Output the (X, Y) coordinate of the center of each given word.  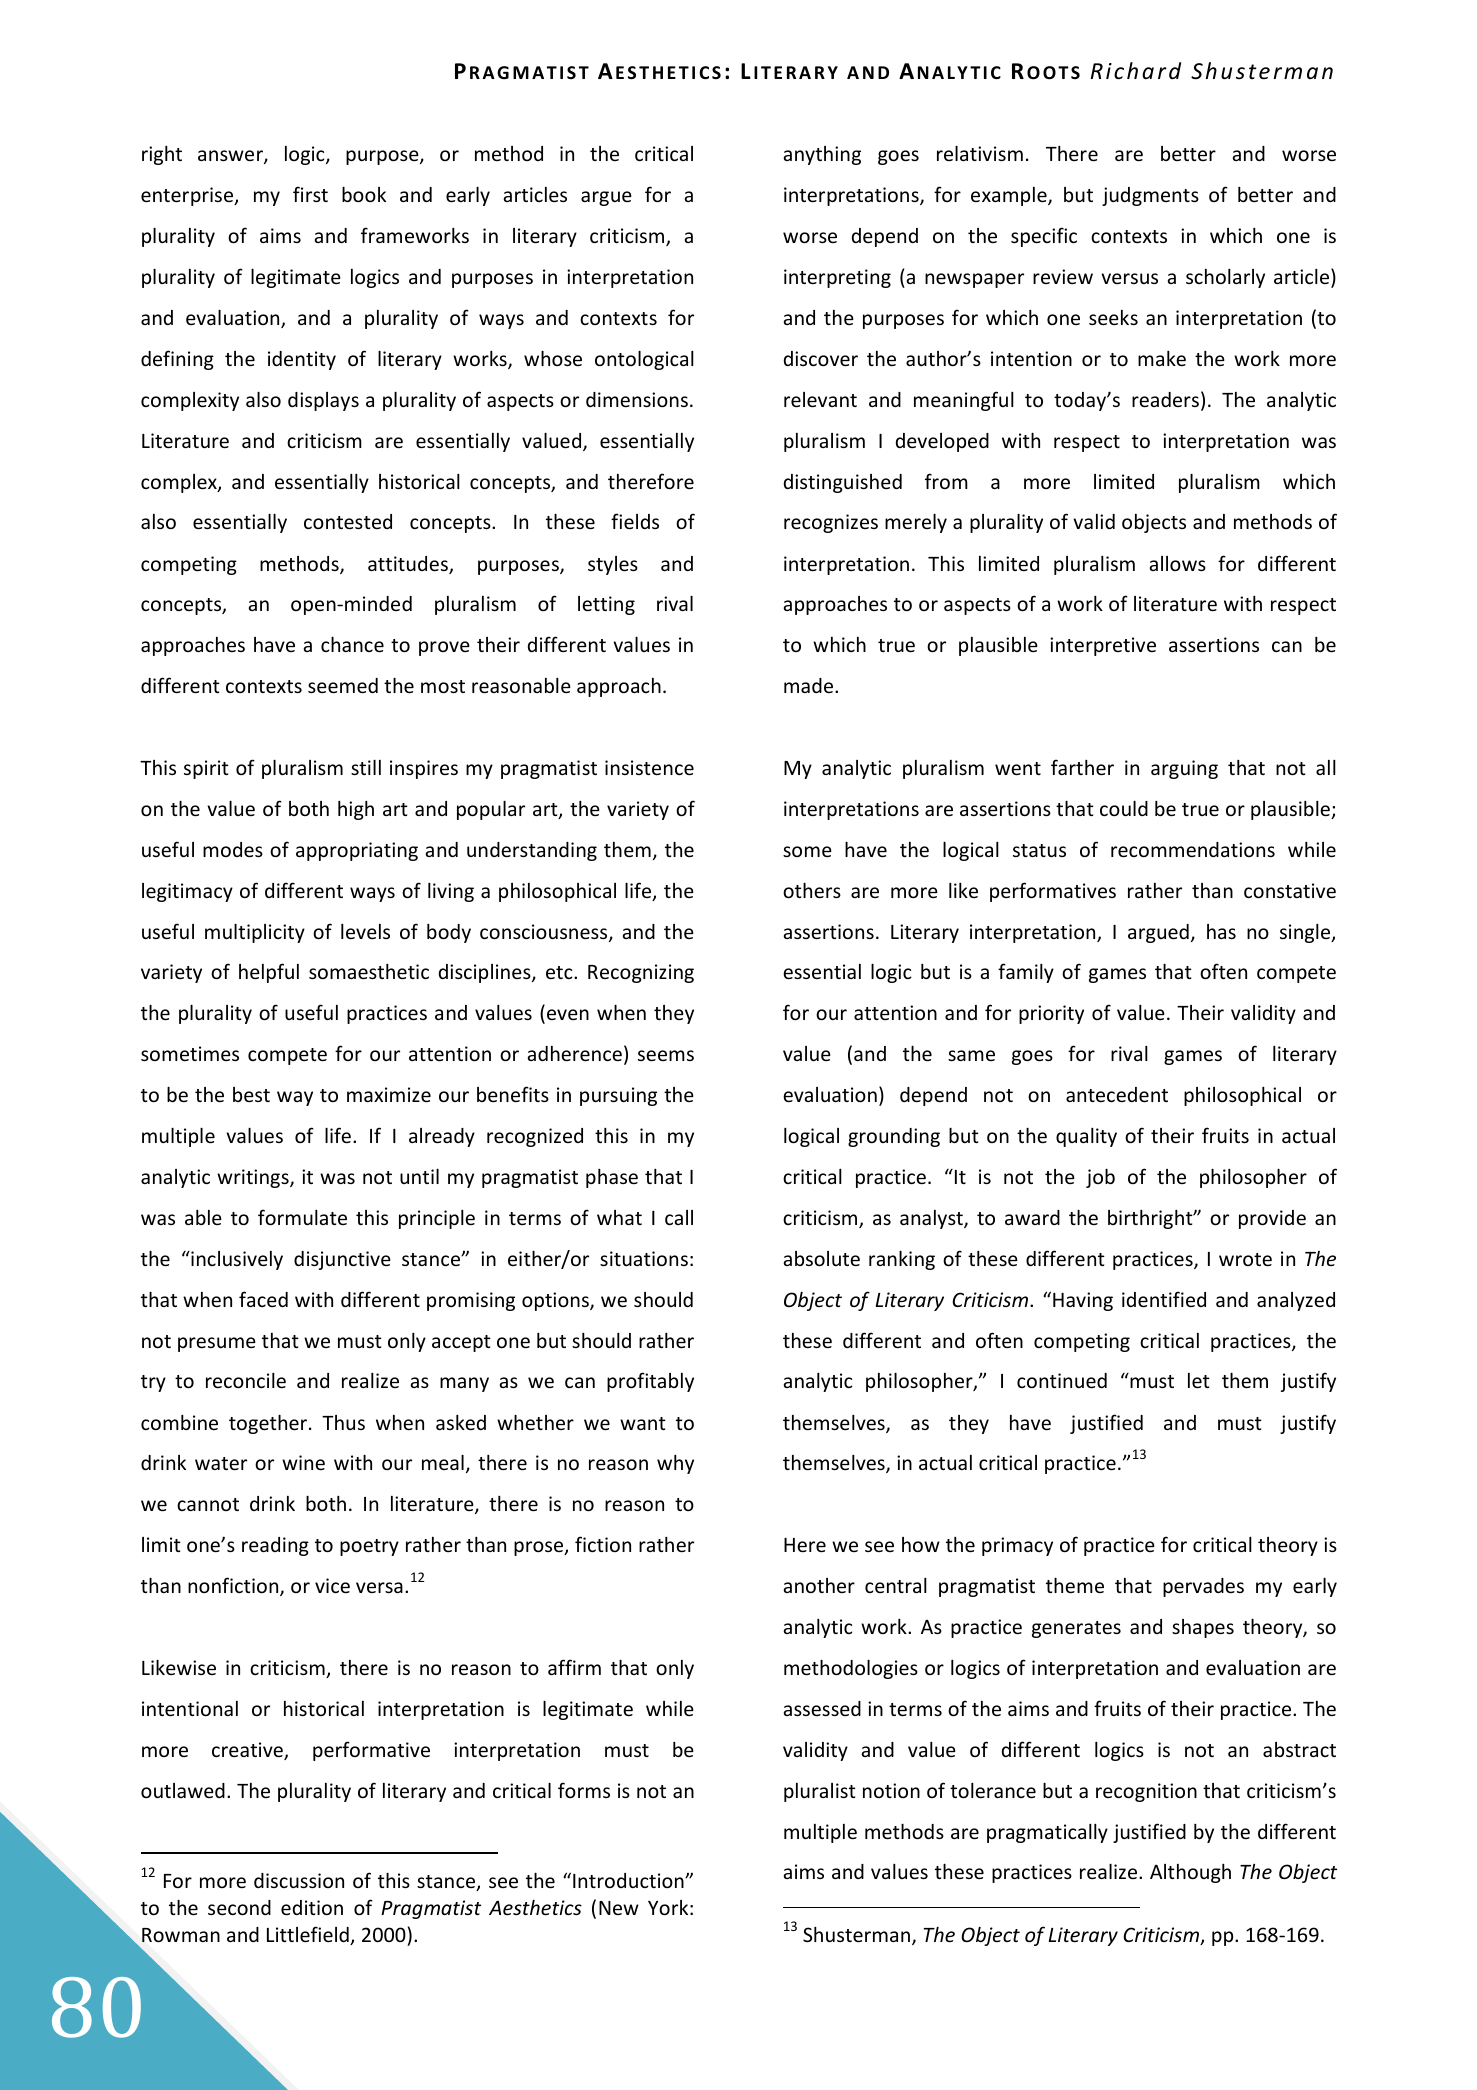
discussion (299, 1880)
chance (352, 644)
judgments (1150, 196)
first (310, 194)
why (675, 1464)
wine (303, 1462)
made (810, 685)
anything (822, 155)
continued (1062, 1380)
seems (666, 1055)
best (251, 1094)
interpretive (1103, 646)
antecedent (1117, 1094)
